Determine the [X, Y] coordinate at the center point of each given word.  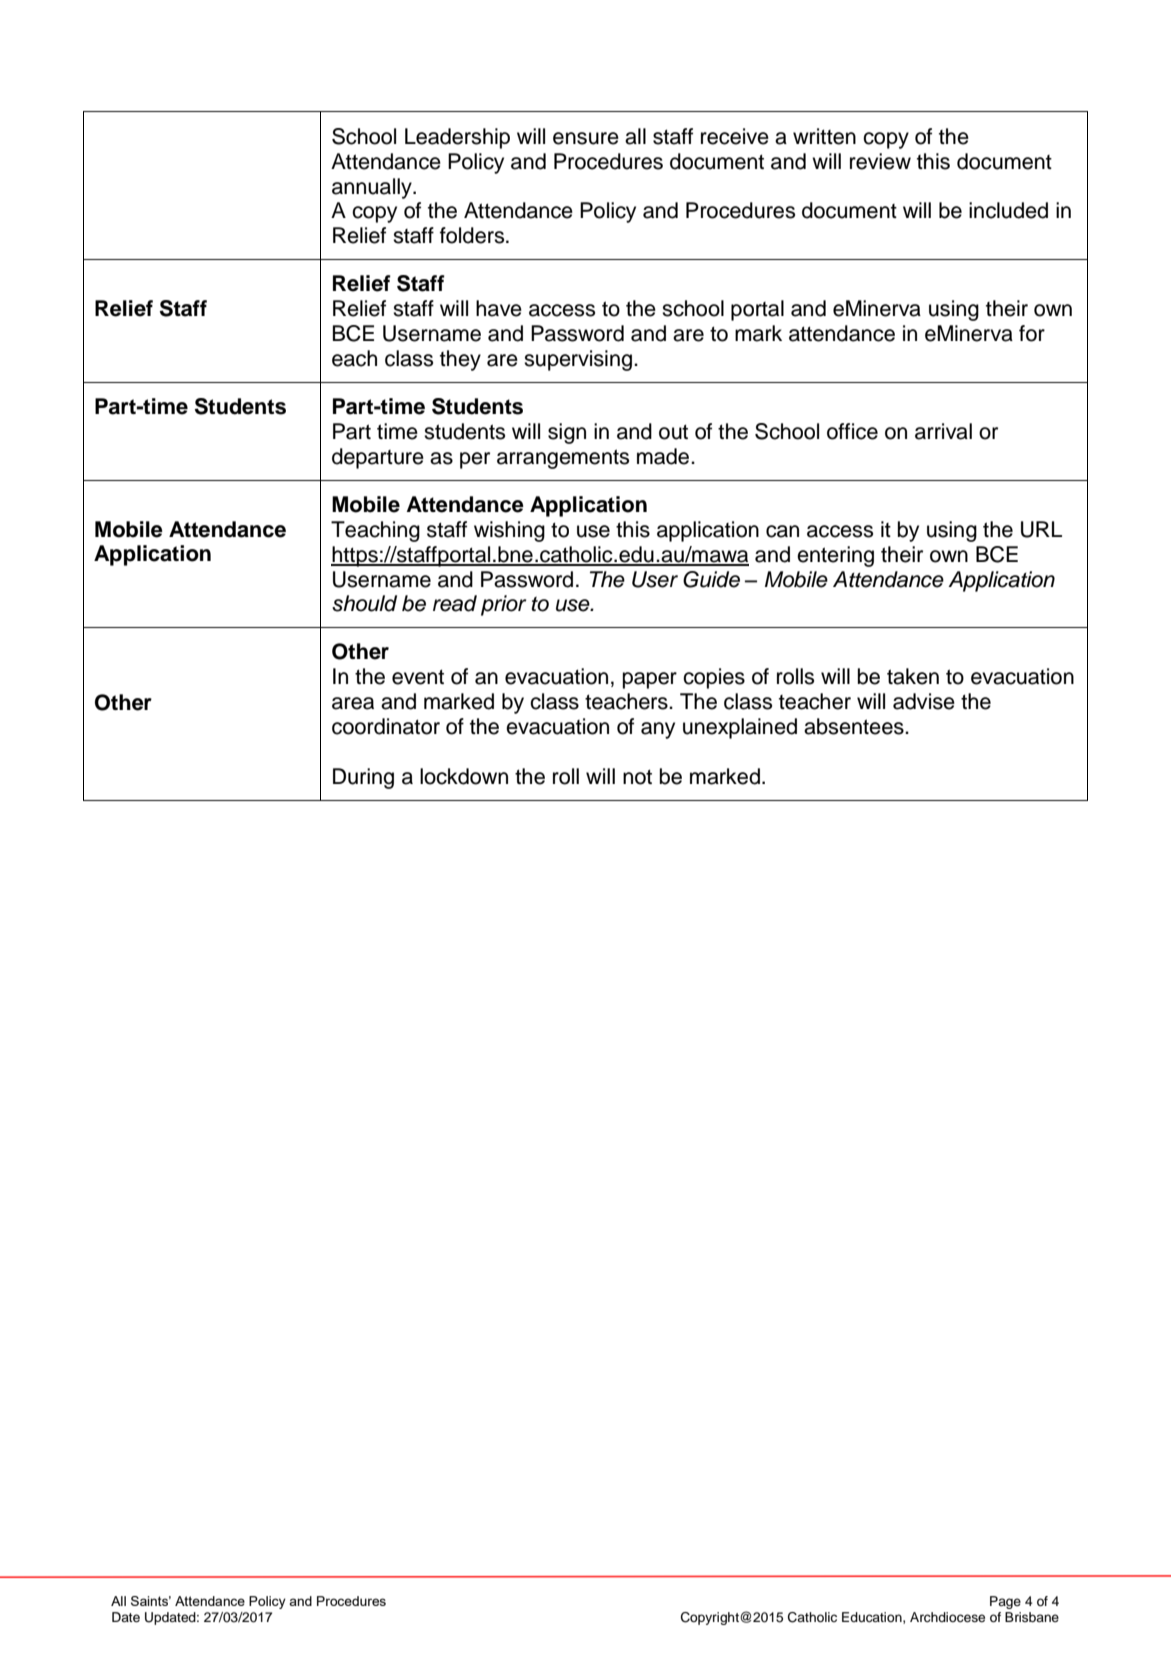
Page [1005, 1602]
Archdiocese [947, 1617]
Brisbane [1032, 1617]
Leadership [457, 138]
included [1008, 210]
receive [735, 136]
